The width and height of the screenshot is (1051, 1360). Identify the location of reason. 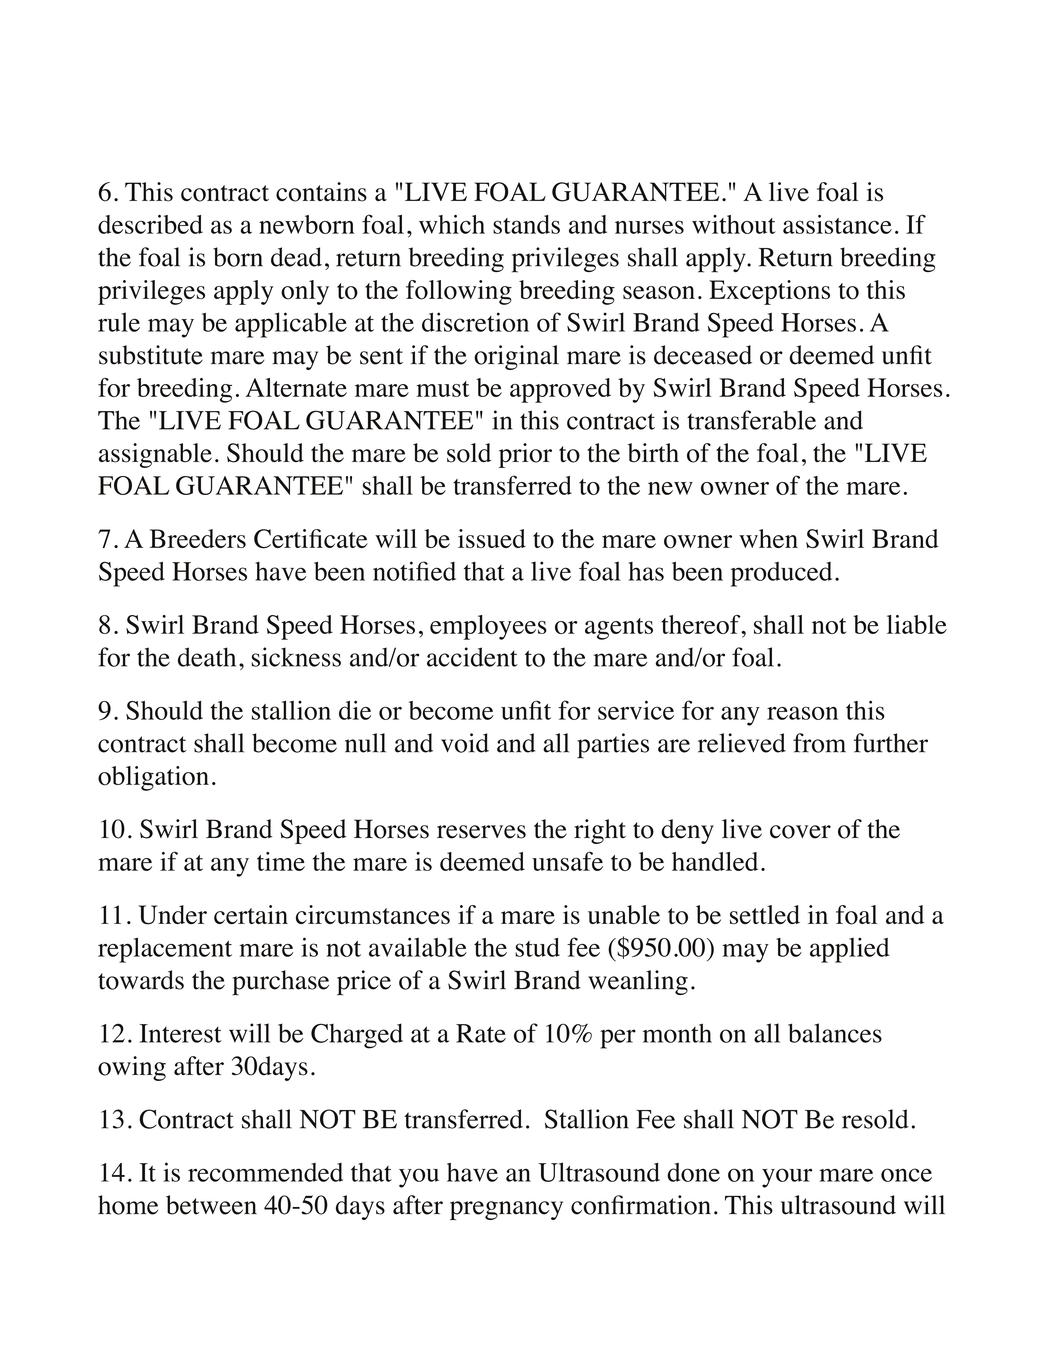
(802, 713).
